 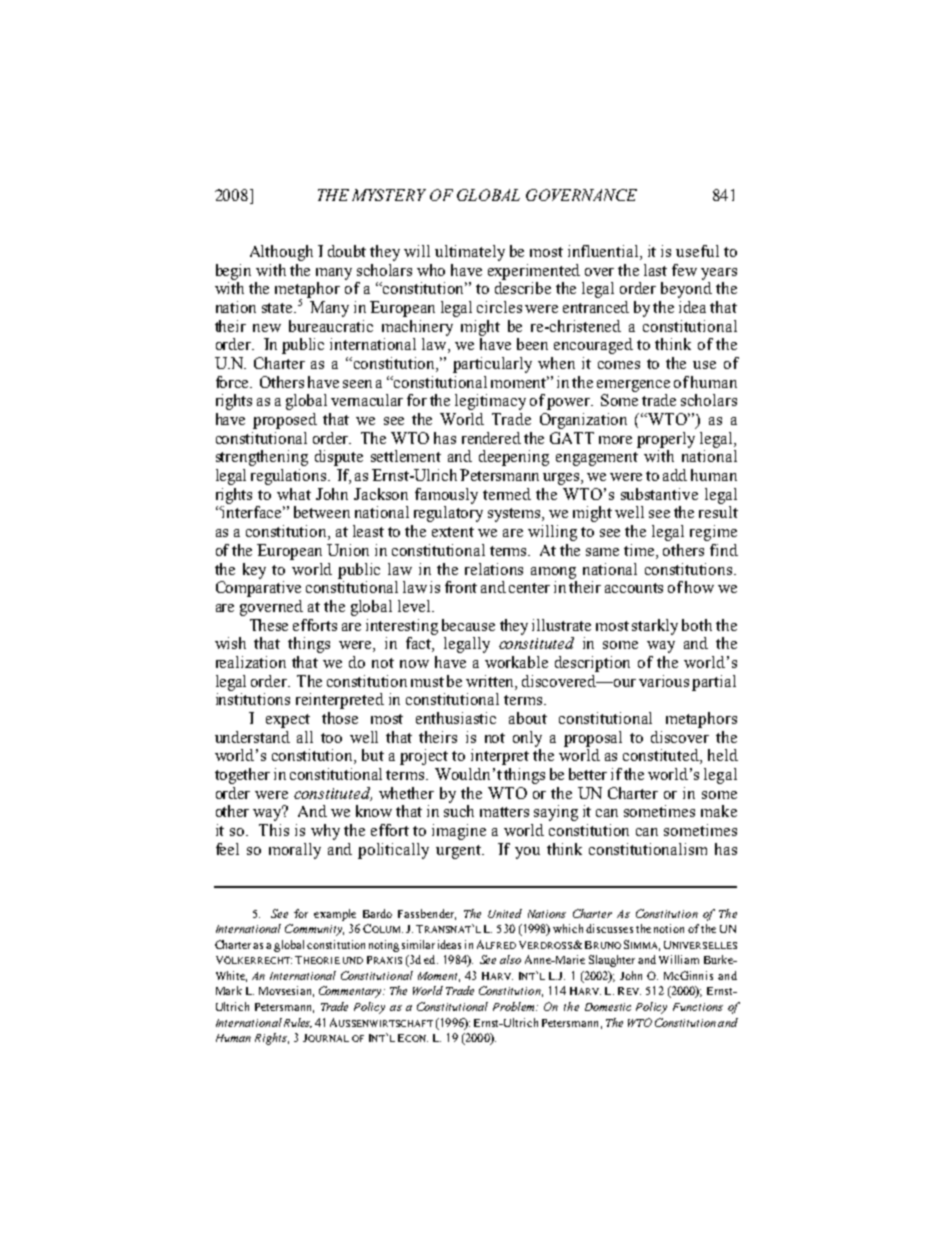 I want to click on Problem, so click(x=515, y=1006).
